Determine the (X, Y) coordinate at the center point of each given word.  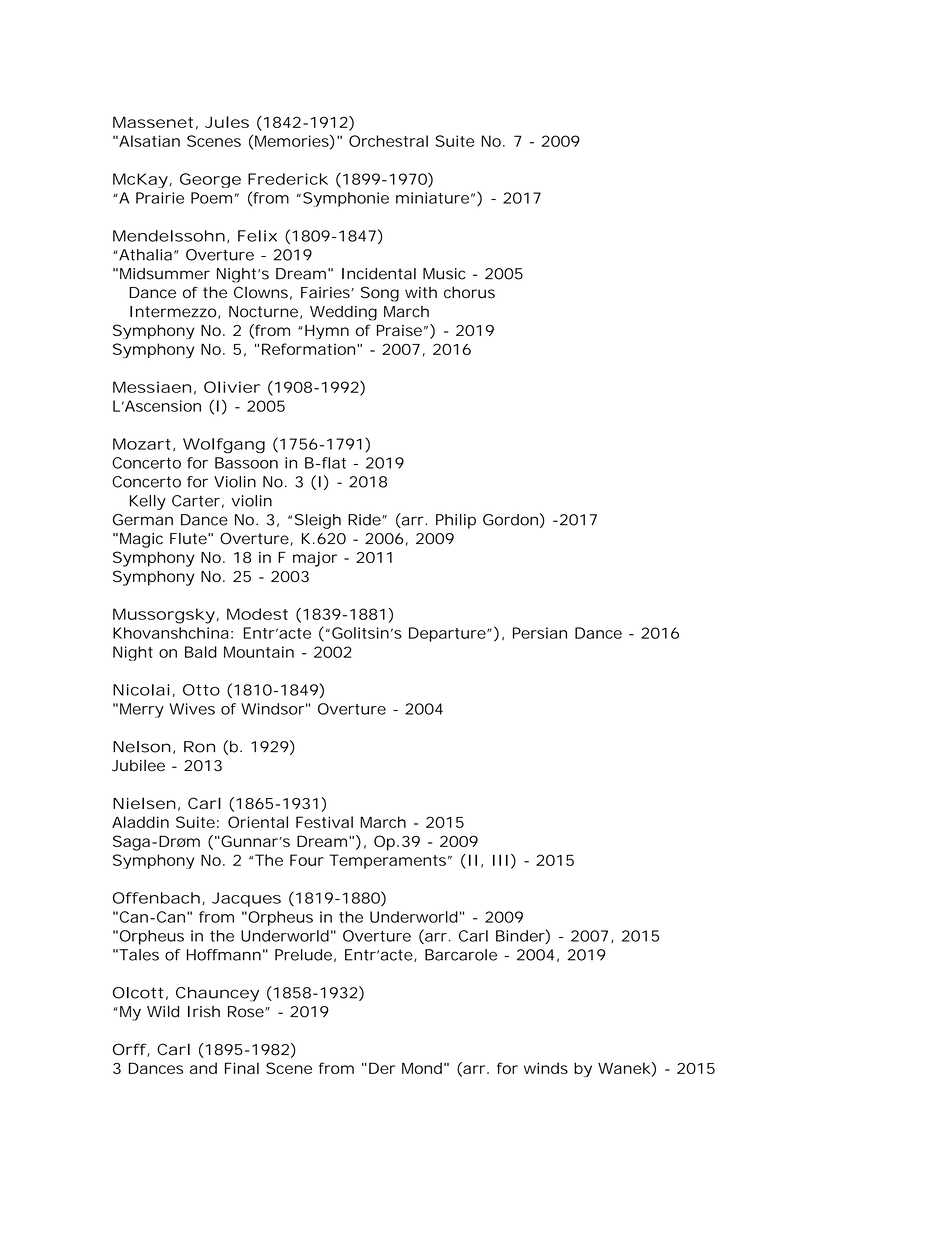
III (500, 860)
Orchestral (388, 141)
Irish (204, 1012)
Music (444, 274)
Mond (422, 1068)
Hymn (327, 332)
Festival (324, 822)
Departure (448, 634)
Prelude (303, 955)
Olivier (232, 387)
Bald (201, 652)
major (315, 559)
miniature (432, 198)
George (210, 180)
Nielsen (144, 803)
